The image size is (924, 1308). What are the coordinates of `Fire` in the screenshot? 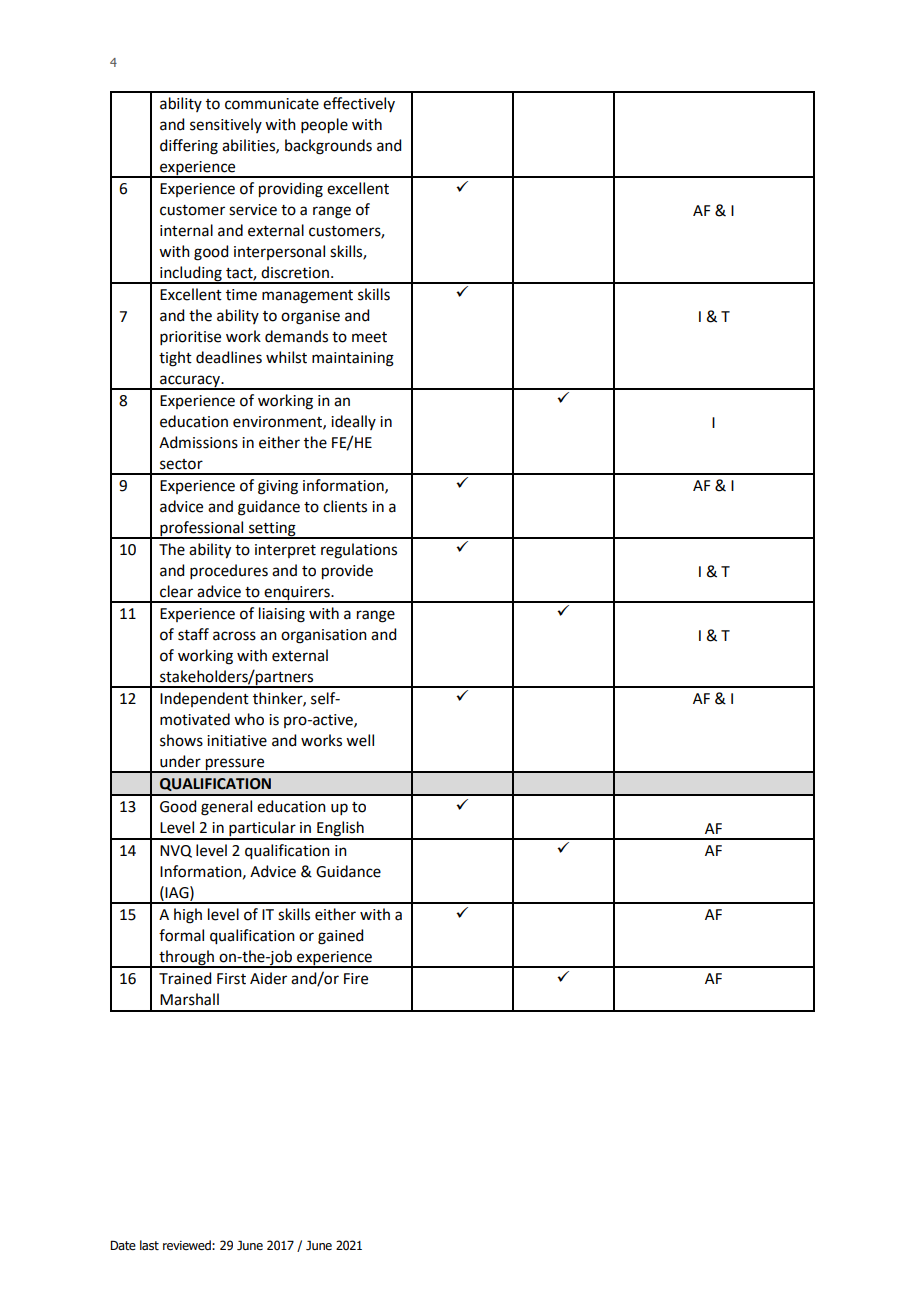 It's located at (356, 979).
